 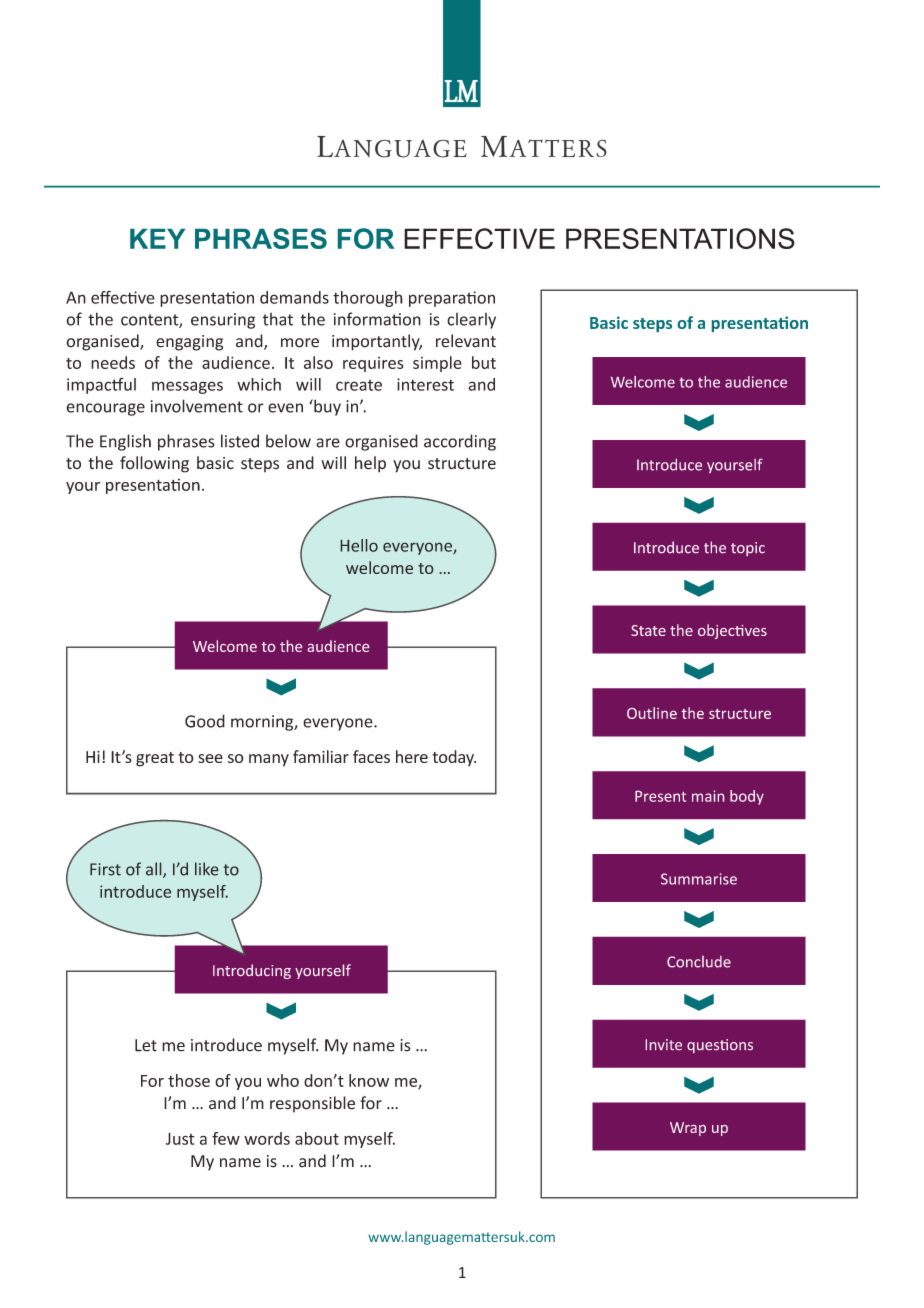 I want to click on clearly, so click(x=471, y=321).
